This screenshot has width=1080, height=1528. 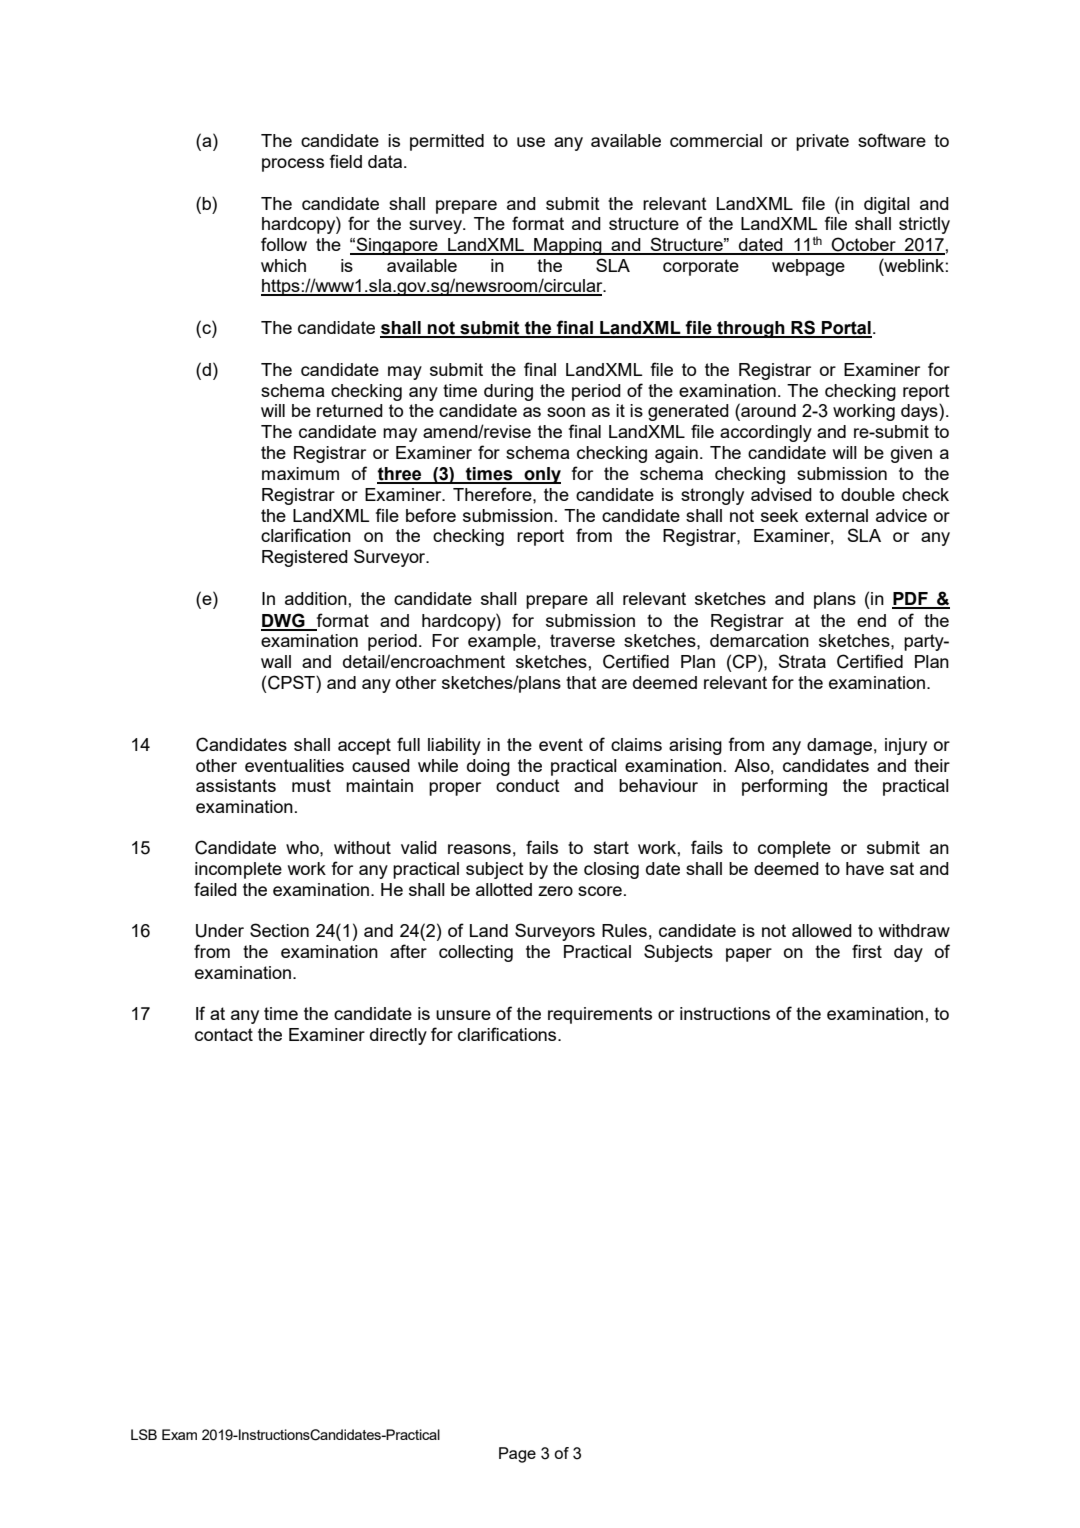 What do you see at coordinates (528, 785) in the screenshot?
I see `conduct` at bounding box center [528, 785].
